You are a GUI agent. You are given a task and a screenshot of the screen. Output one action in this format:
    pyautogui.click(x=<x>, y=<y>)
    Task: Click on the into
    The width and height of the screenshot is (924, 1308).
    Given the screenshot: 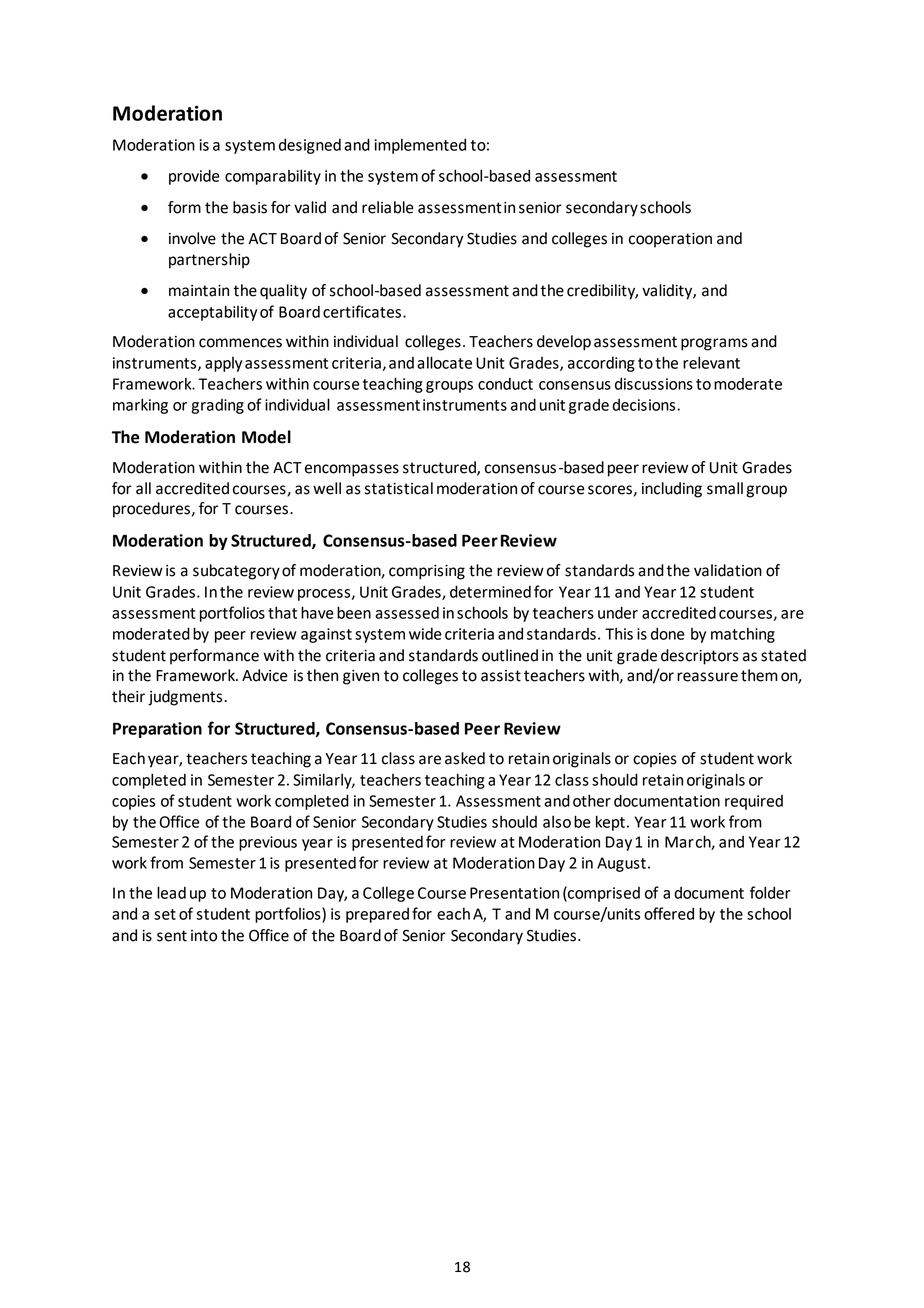 What is the action you would take?
    pyautogui.click(x=204, y=936)
